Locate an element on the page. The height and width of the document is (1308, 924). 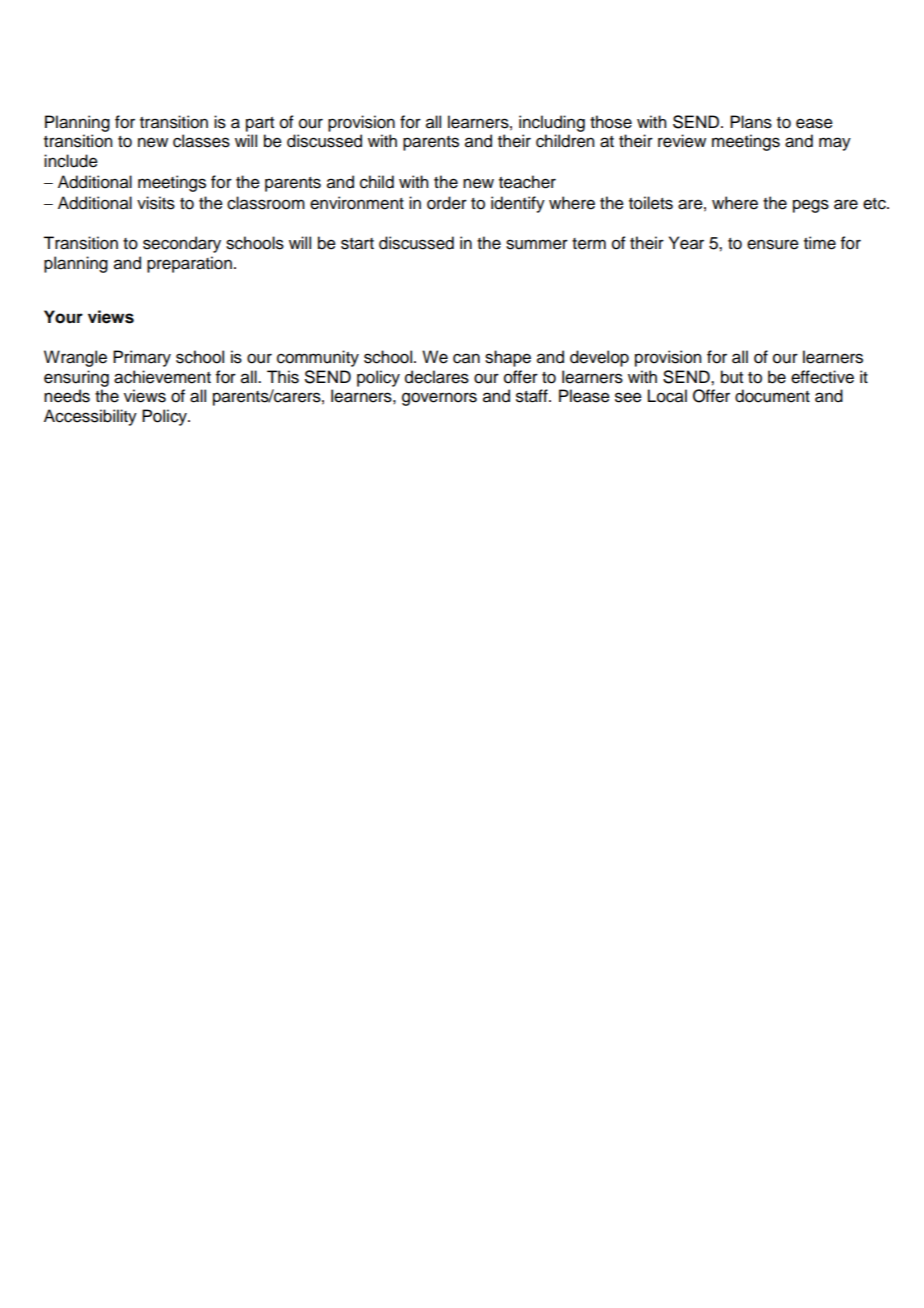
including is located at coordinates (552, 123).
